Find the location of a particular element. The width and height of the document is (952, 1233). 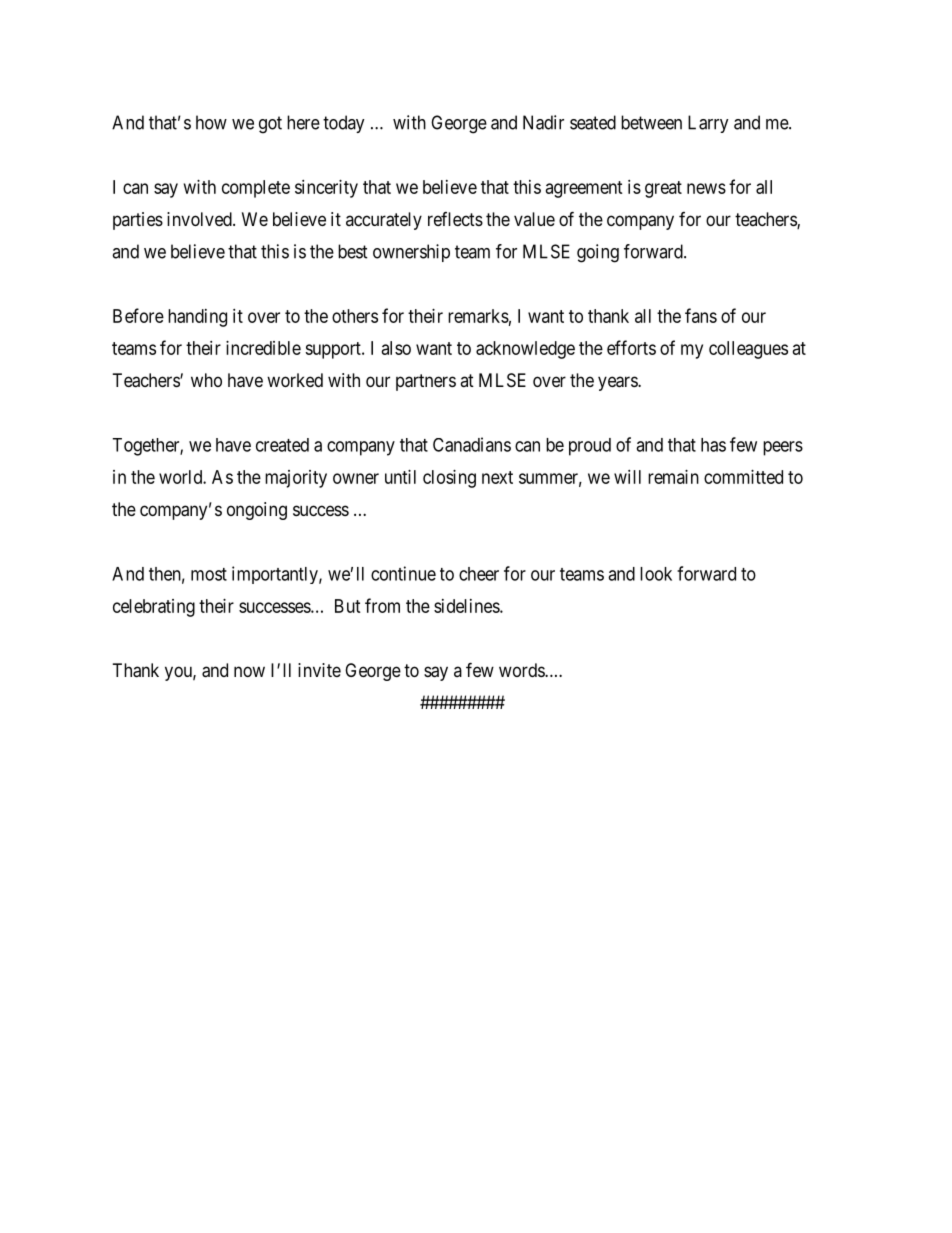

also is located at coordinates (396, 348).
